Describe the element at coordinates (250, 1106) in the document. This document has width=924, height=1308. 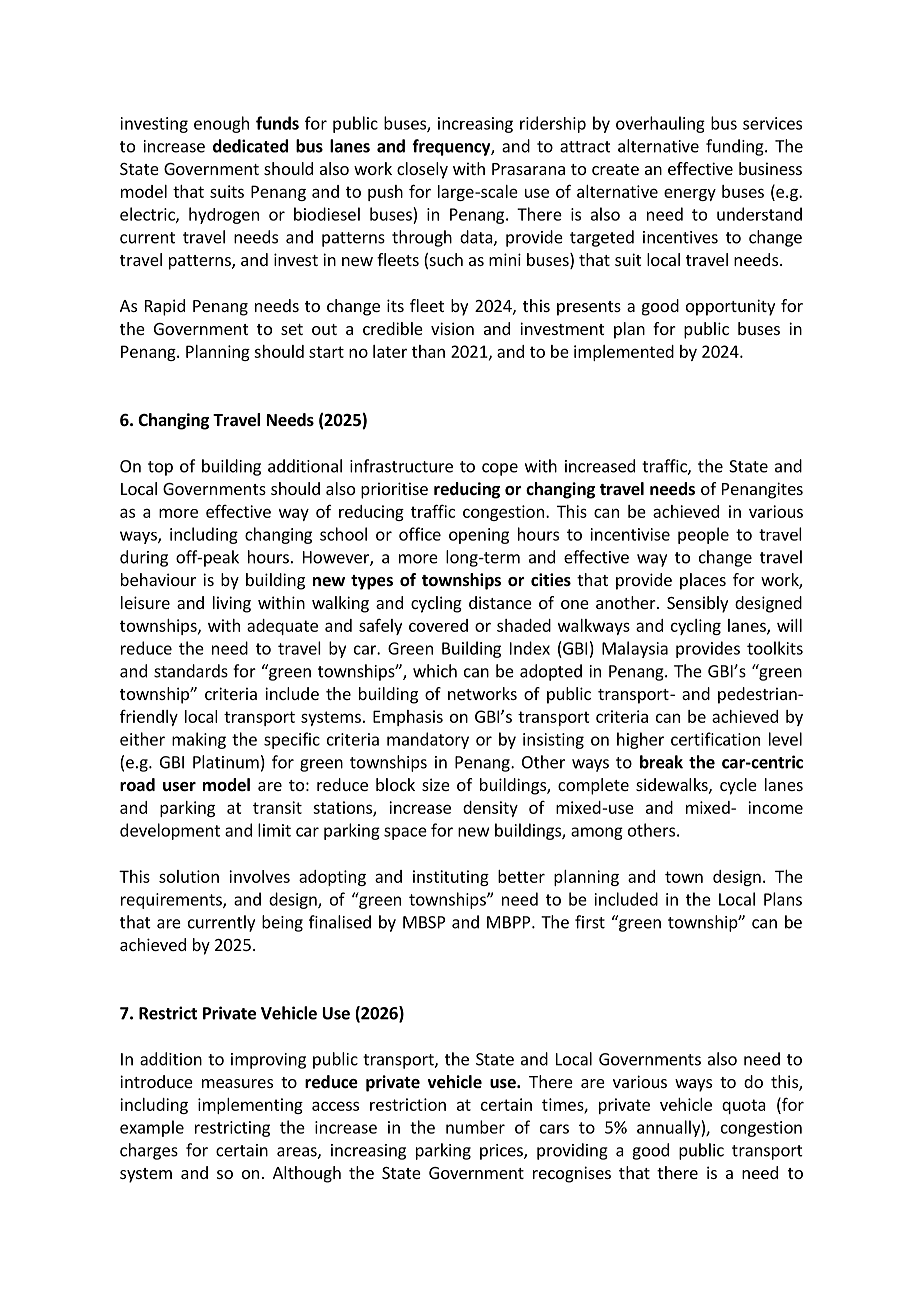
I see `implementing` at that location.
